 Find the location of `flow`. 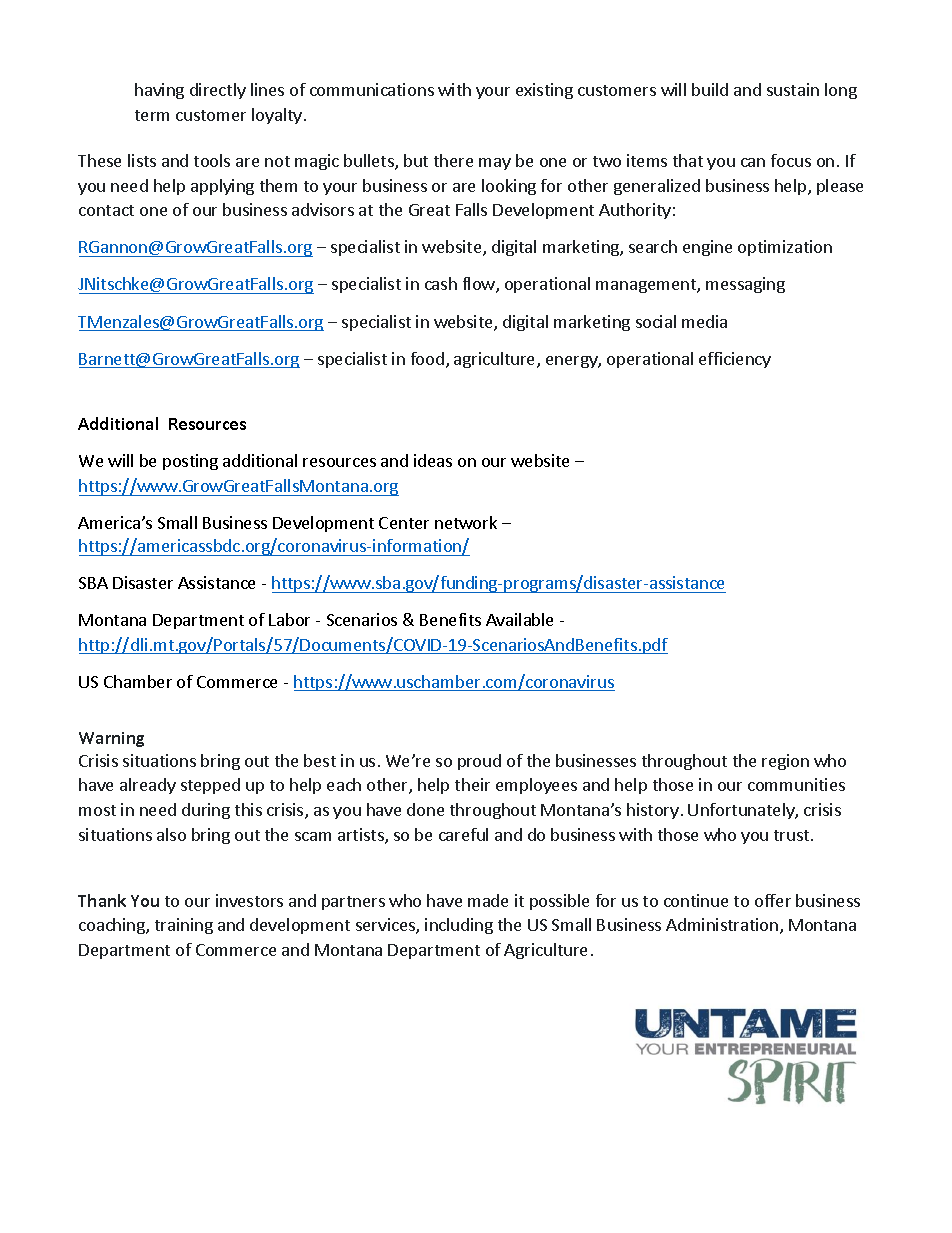

flow is located at coordinates (480, 285).
